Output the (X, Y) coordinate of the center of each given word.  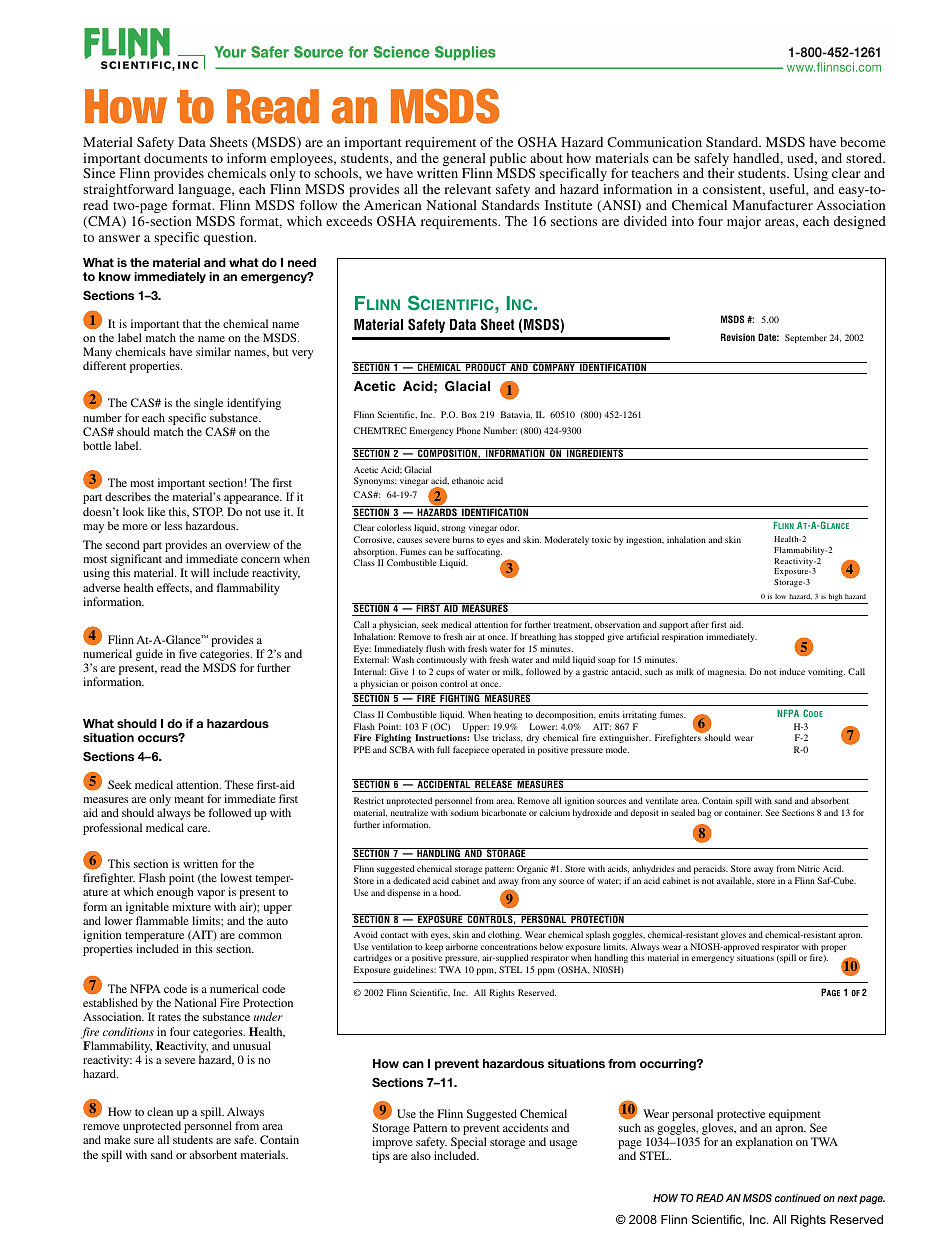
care (198, 829)
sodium (464, 812)
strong (453, 529)
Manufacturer (773, 205)
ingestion (645, 540)
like (156, 511)
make (117, 1139)
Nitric (809, 868)
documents (176, 158)
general (464, 161)
